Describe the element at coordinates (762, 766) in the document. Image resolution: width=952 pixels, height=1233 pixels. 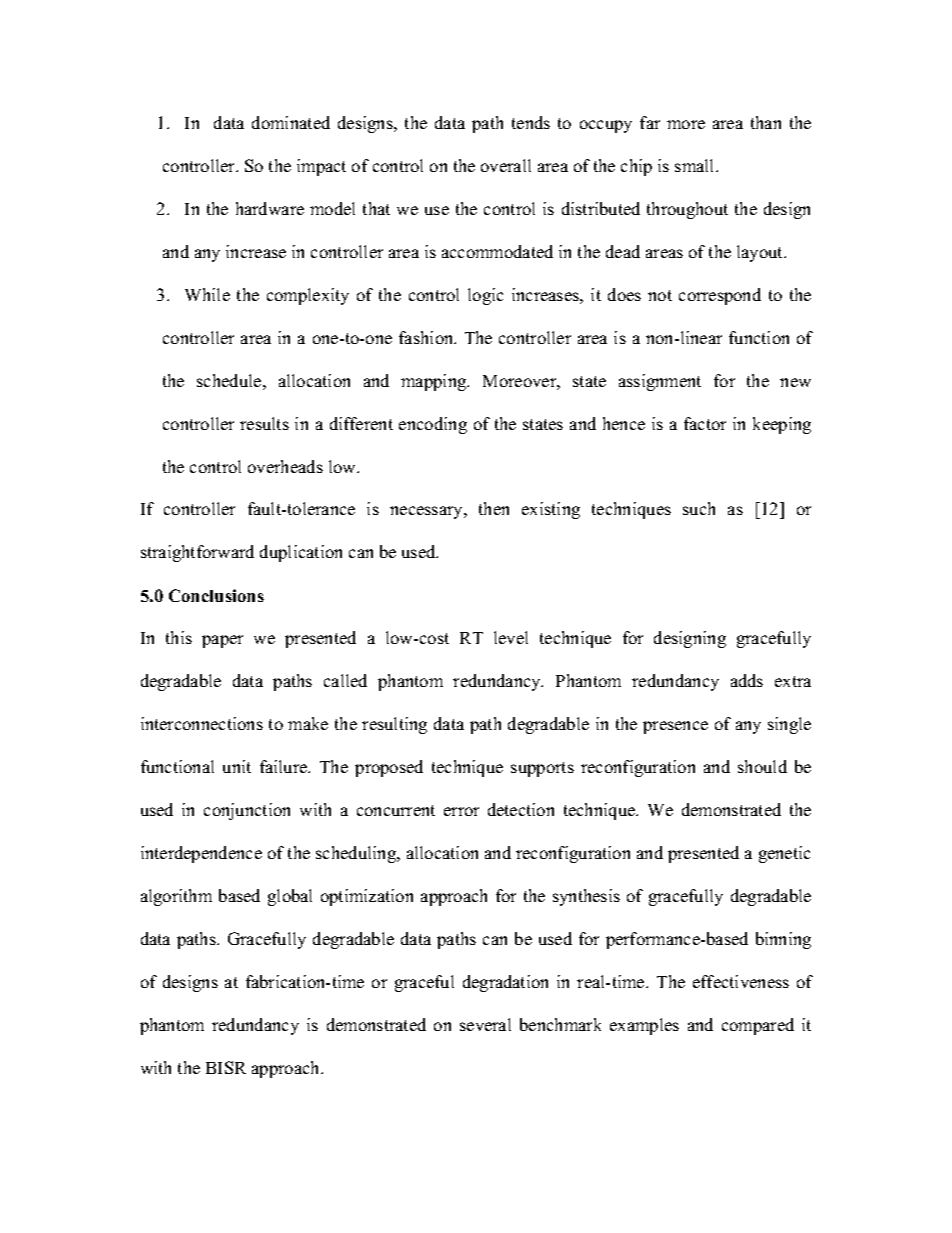
I see `should` at that location.
